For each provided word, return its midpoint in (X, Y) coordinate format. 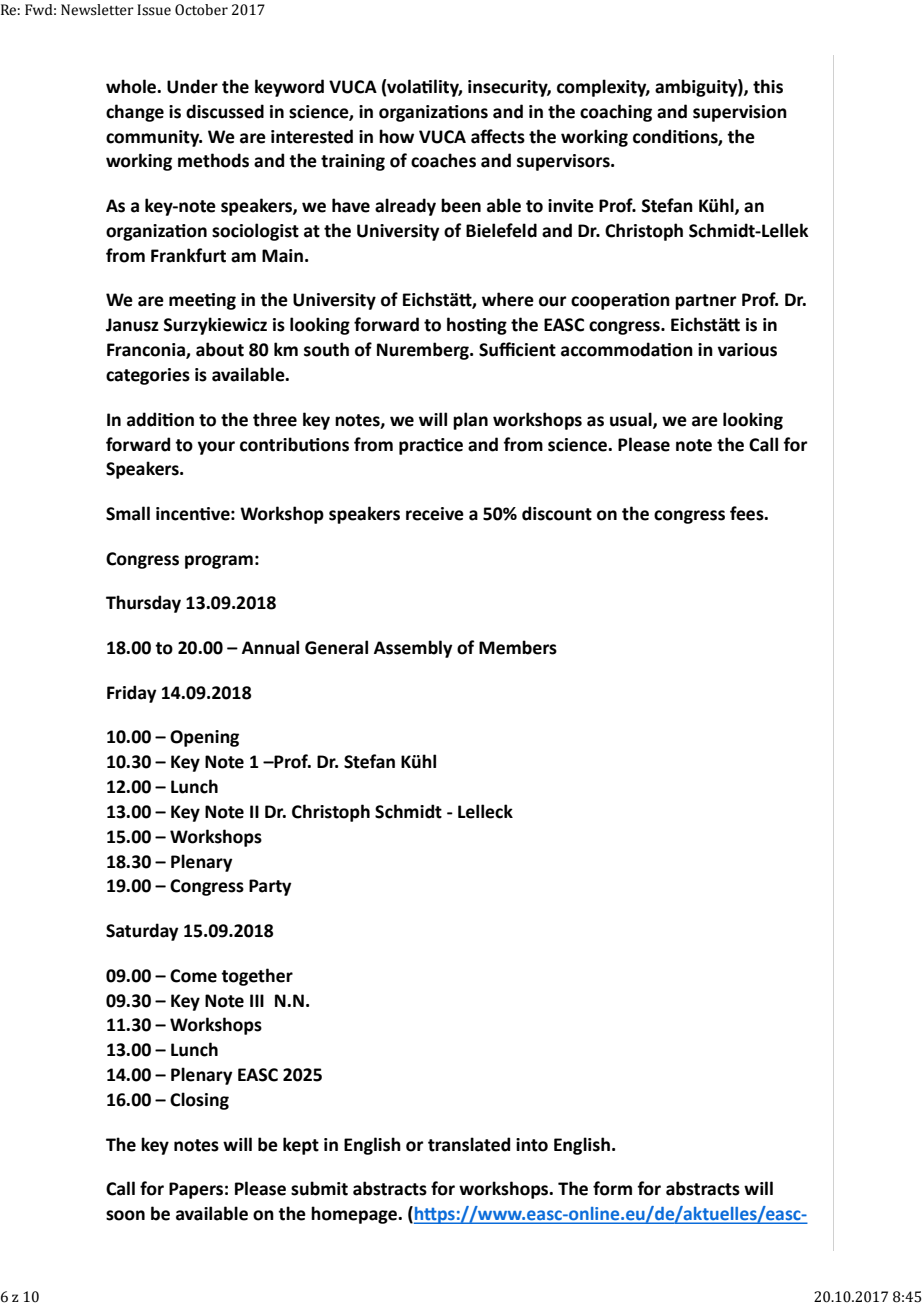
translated (469, 1144)
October (201, 10)
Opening (204, 738)
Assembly (413, 649)
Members (518, 647)
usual (632, 420)
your (216, 448)
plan (470, 421)
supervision (740, 113)
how (396, 136)
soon (125, 1215)
